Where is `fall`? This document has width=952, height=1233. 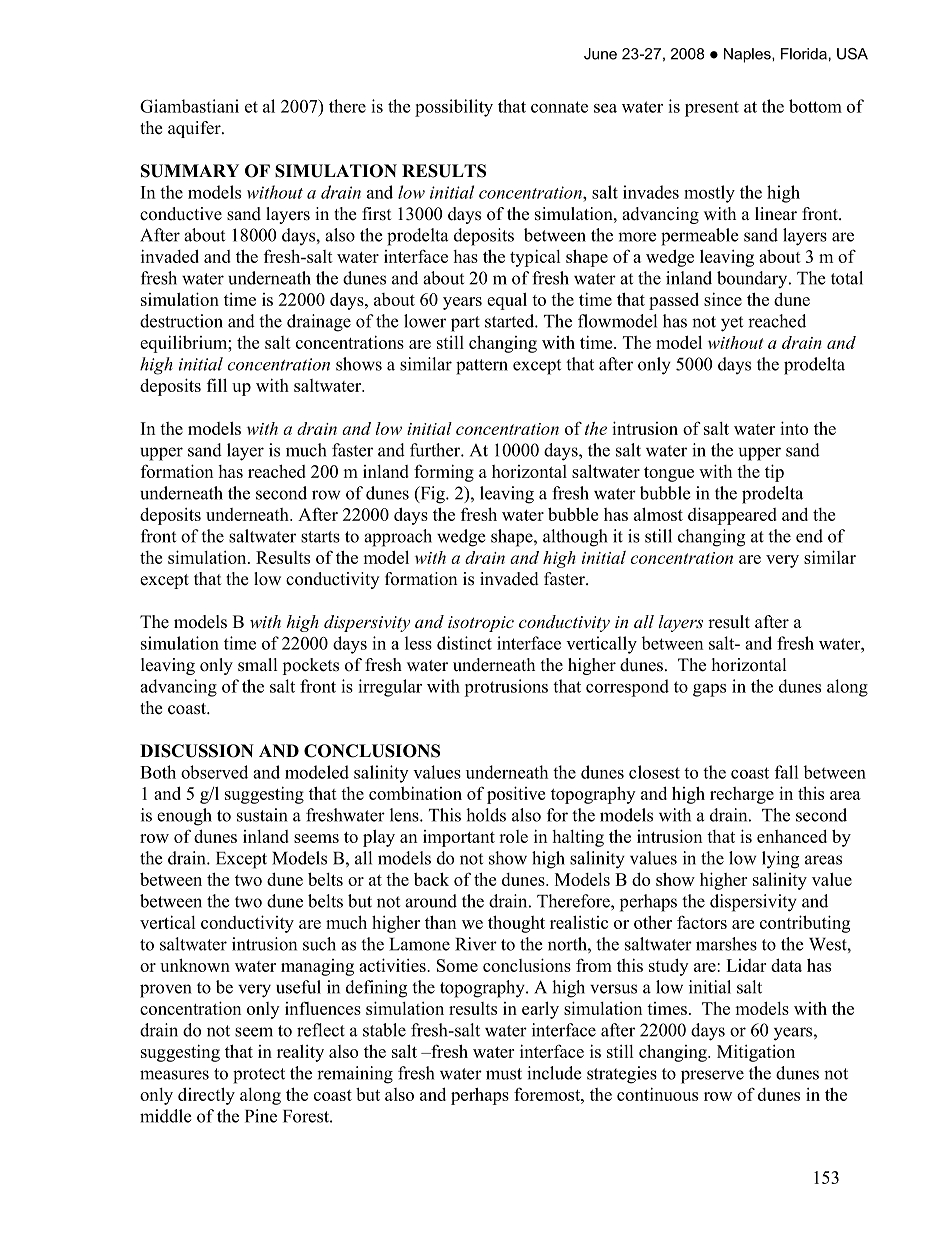
fall is located at coordinates (787, 772).
